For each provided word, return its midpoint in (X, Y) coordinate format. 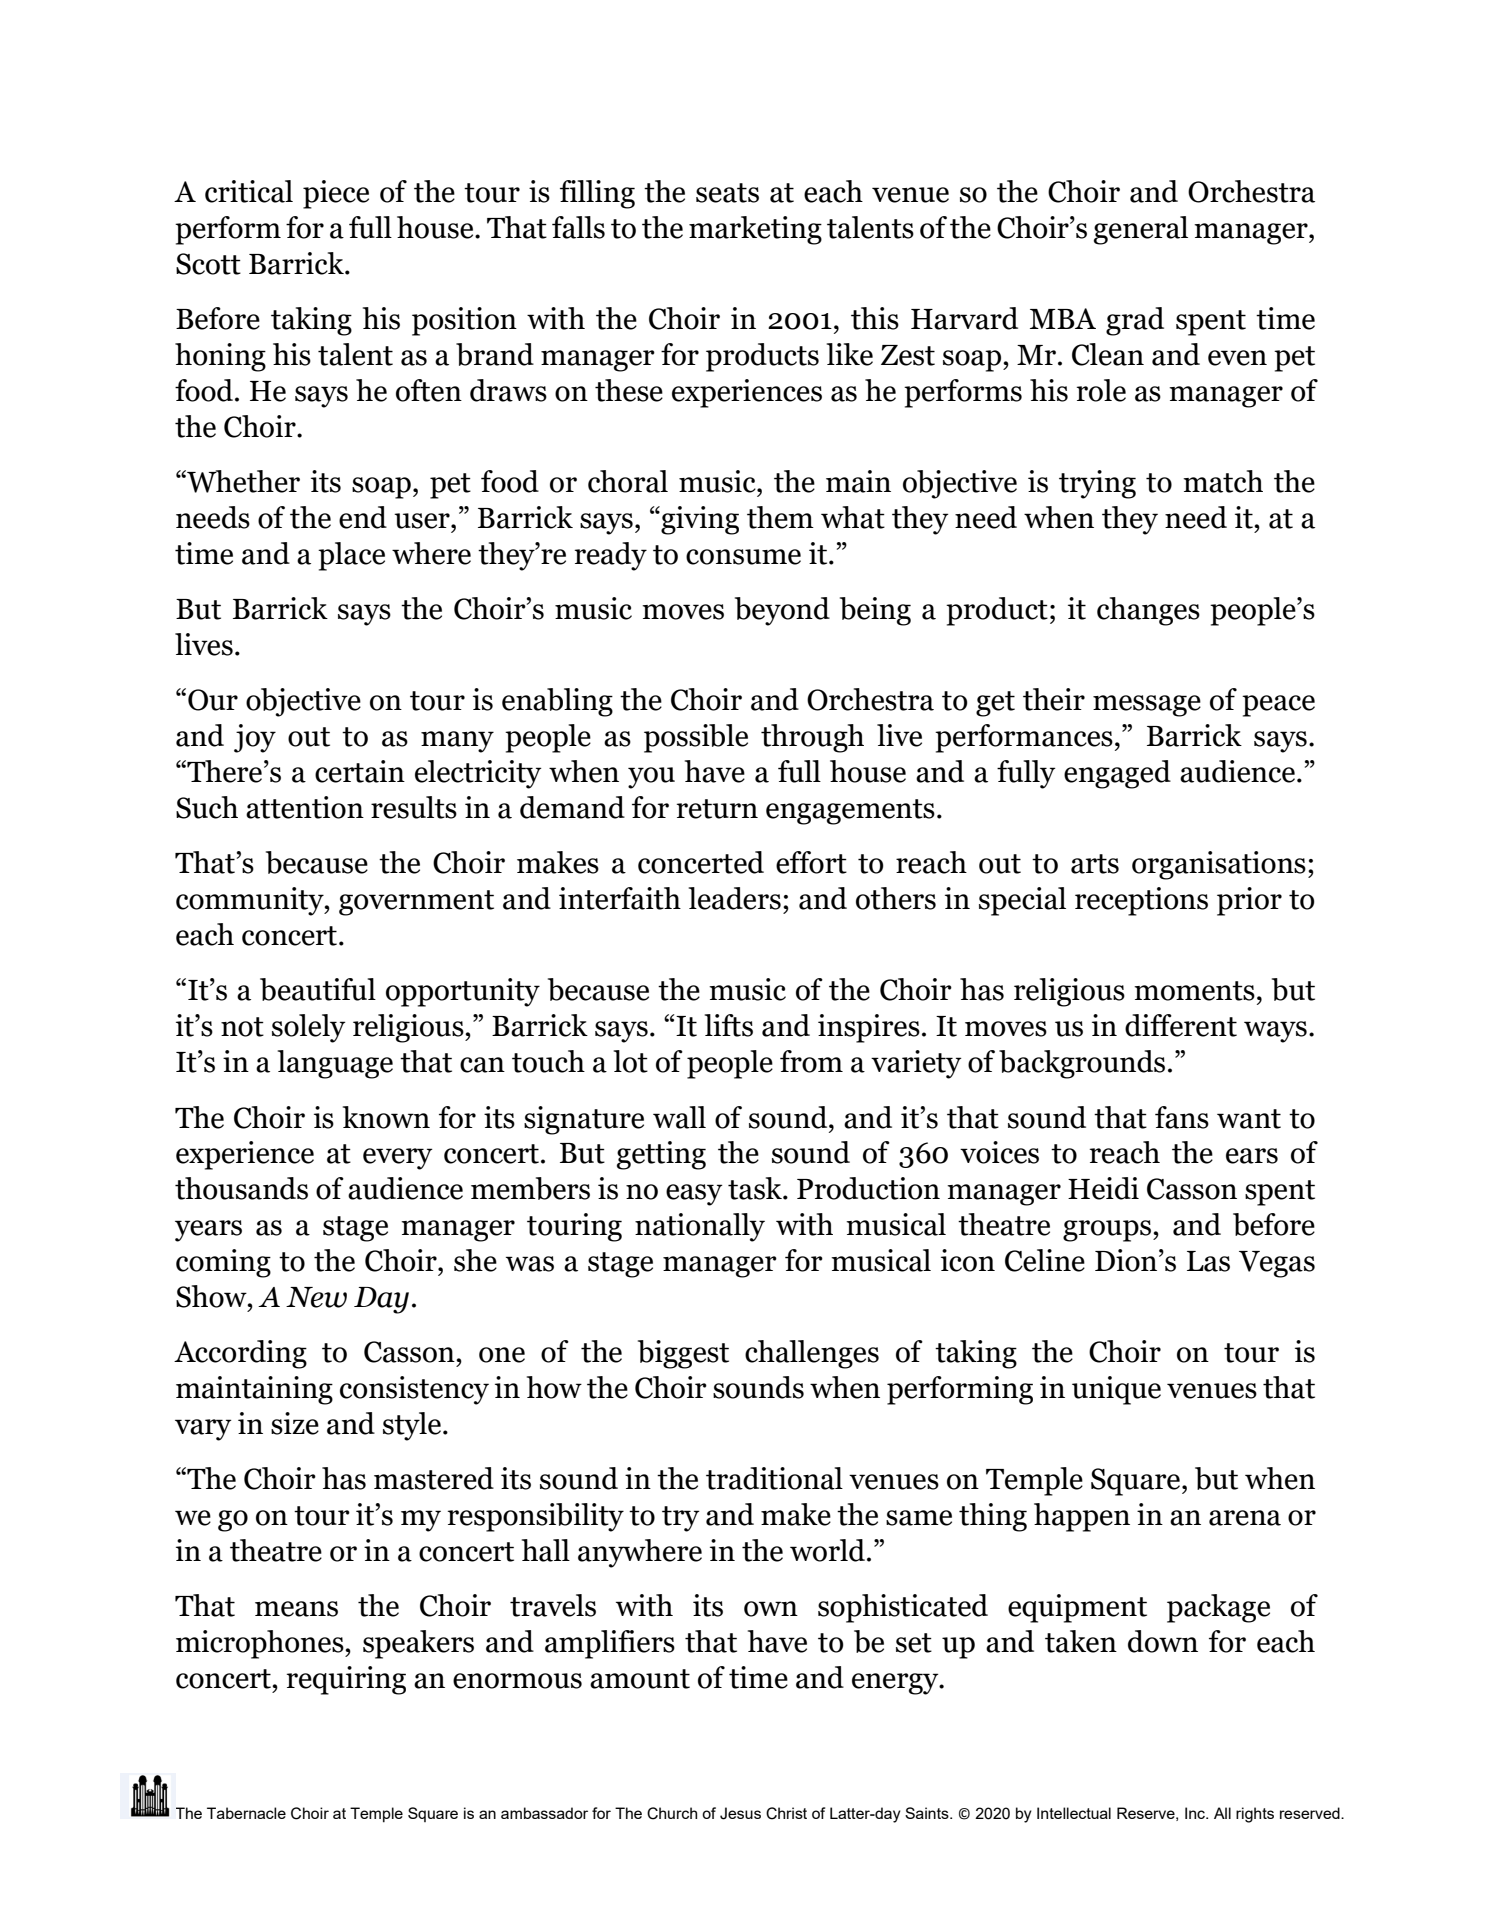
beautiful (318, 989)
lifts (729, 1025)
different (1181, 1025)
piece (336, 194)
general (1141, 230)
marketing (755, 230)
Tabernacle (246, 1813)
